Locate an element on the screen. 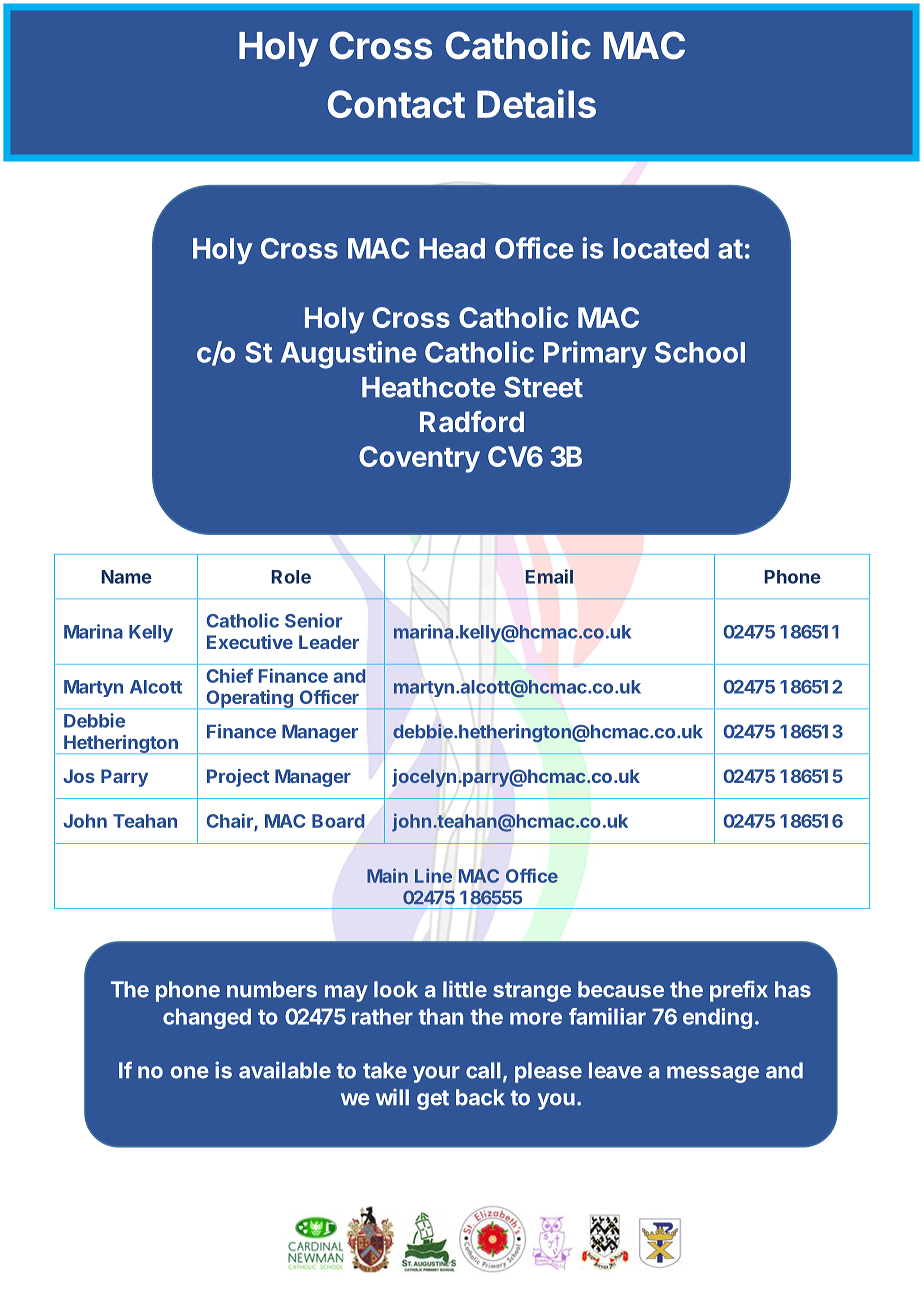  Project is located at coordinates (238, 778).
